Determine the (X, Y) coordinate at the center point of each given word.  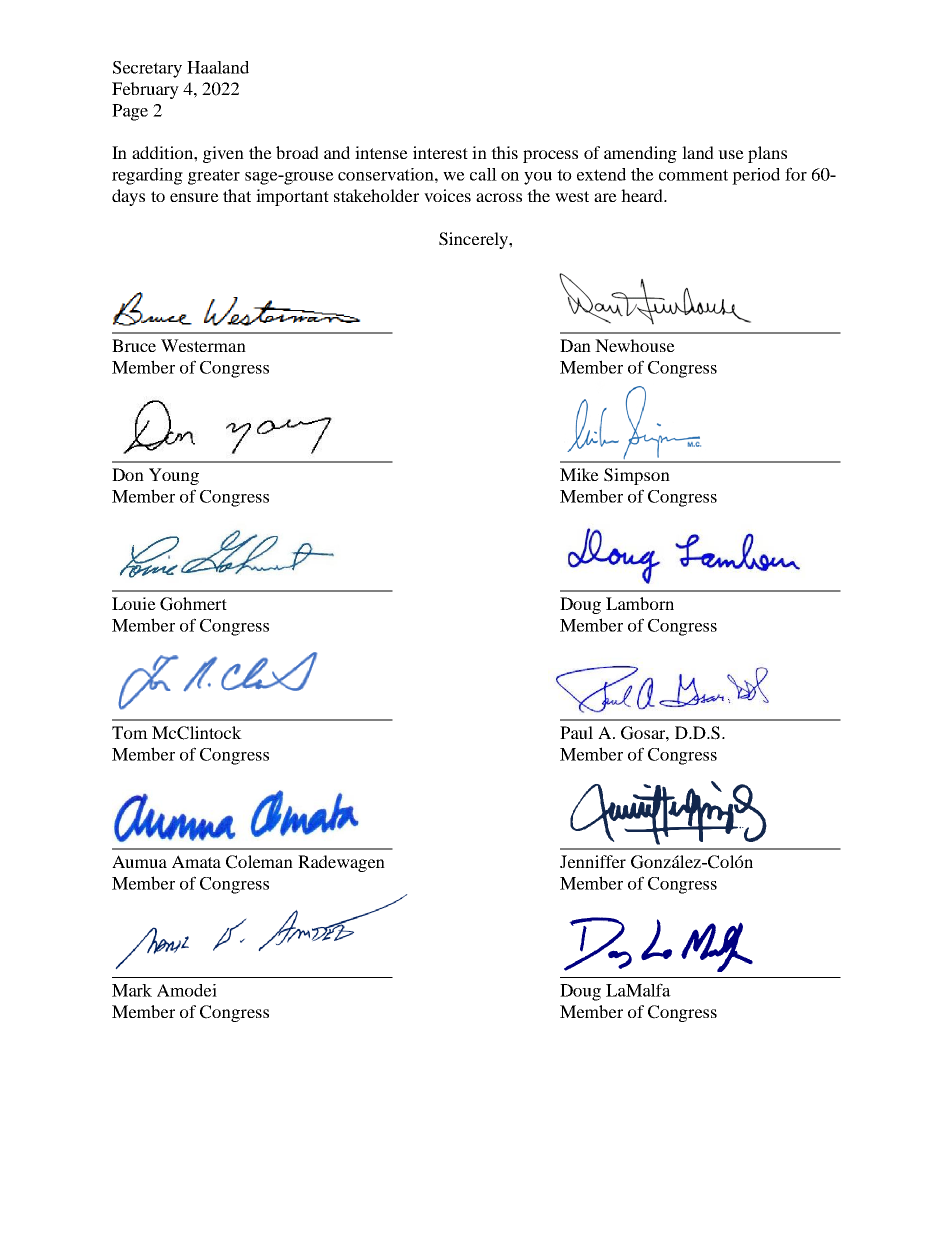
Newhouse (635, 345)
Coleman (259, 862)
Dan (575, 345)
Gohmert (193, 604)
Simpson (637, 476)
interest (440, 152)
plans (767, 154)
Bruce (134, 345)
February (145, 90)
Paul (576, 732)
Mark (132, 990)
